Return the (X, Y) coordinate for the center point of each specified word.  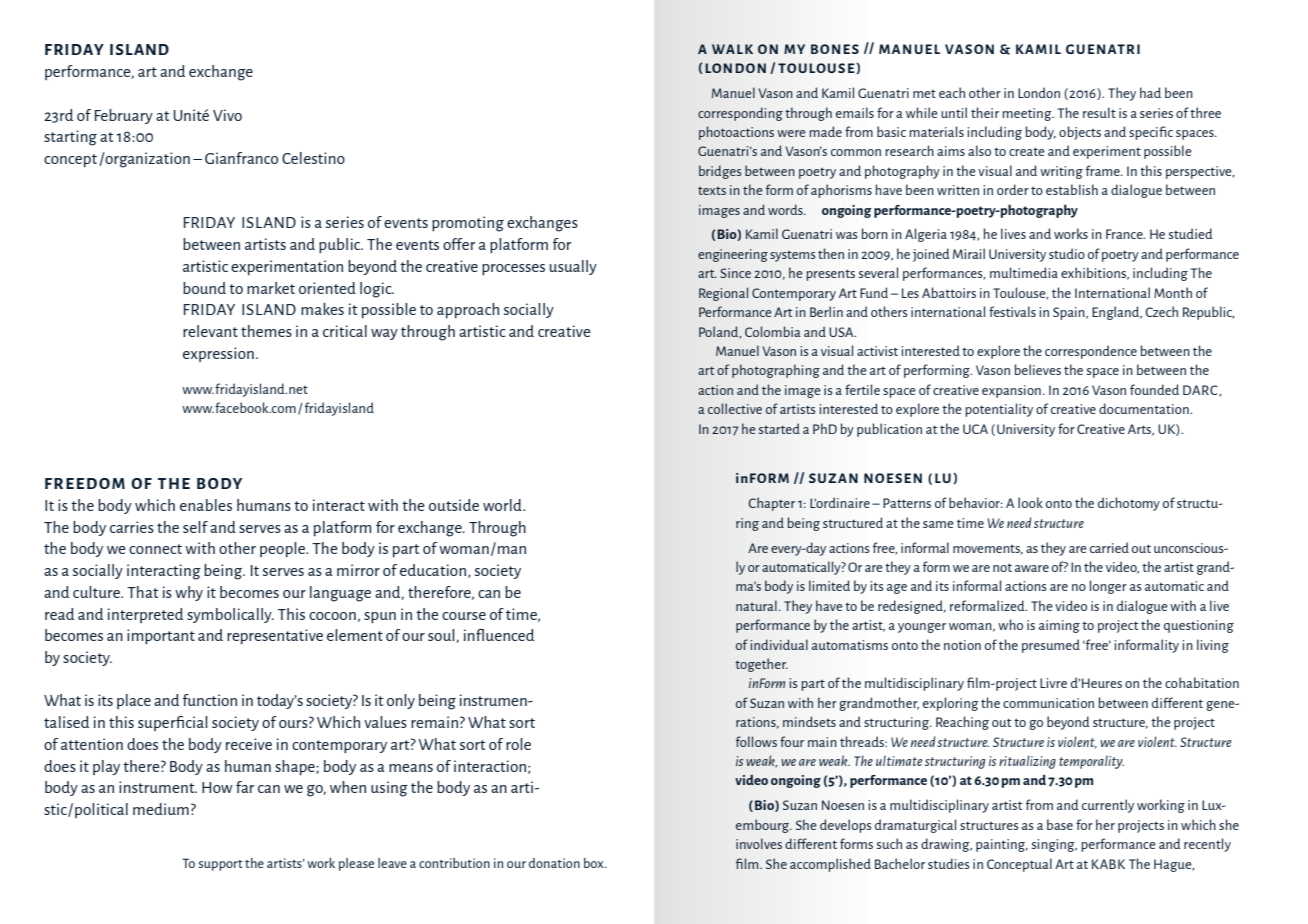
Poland (720, 332)
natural (756, 605)
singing (1054, 845)
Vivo (227, 115)
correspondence (1091, 352)
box (595, 863)
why (189, 593)
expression (218, 354)
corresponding (740, 114)
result (1099, 112)
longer (1108, 587)
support (221, 865)
